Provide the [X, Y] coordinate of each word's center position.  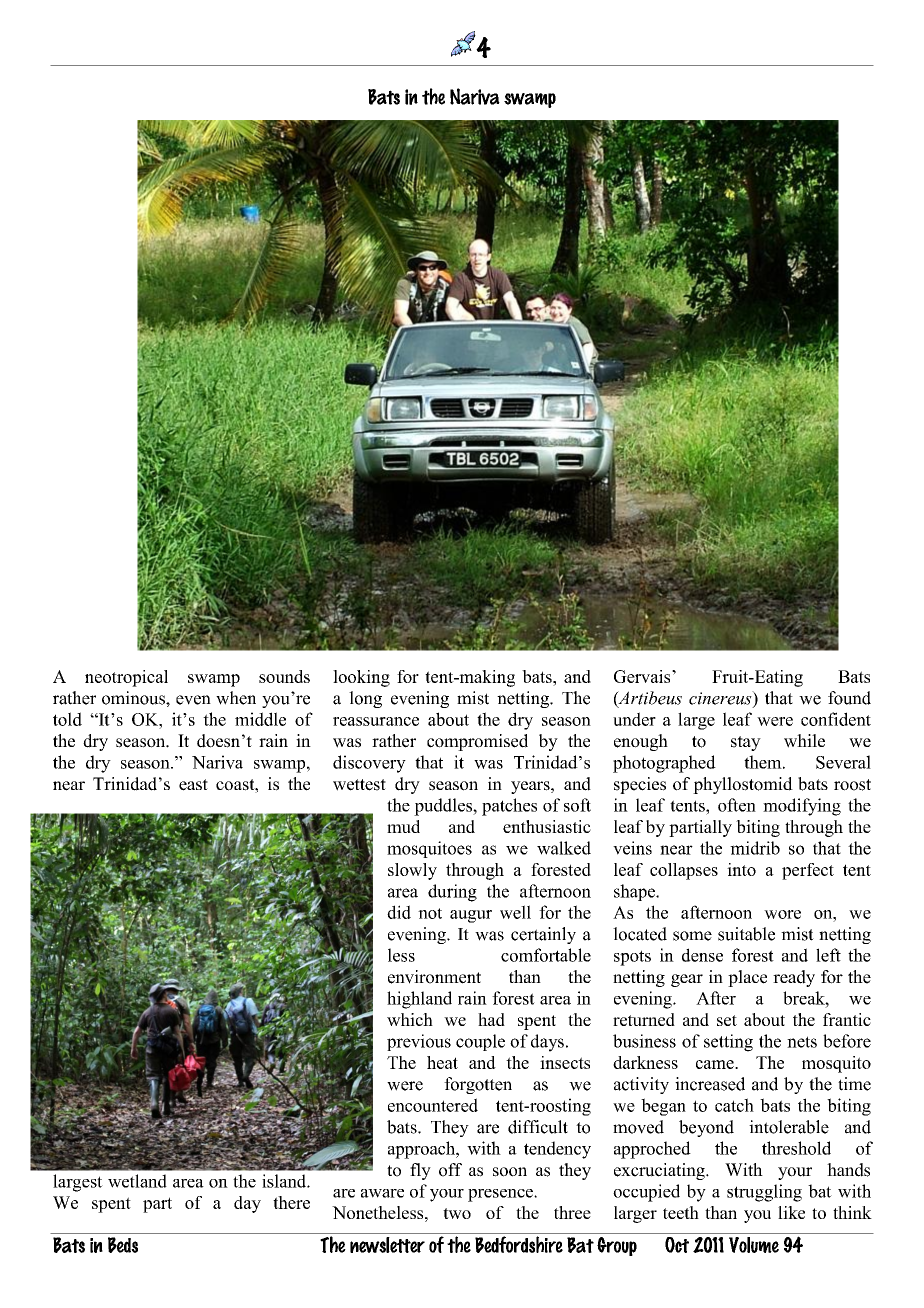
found [849, 698]
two [457, 1213]
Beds [123, 1245]
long [365, 699]
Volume [754, 1245]
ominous [134, 698]
